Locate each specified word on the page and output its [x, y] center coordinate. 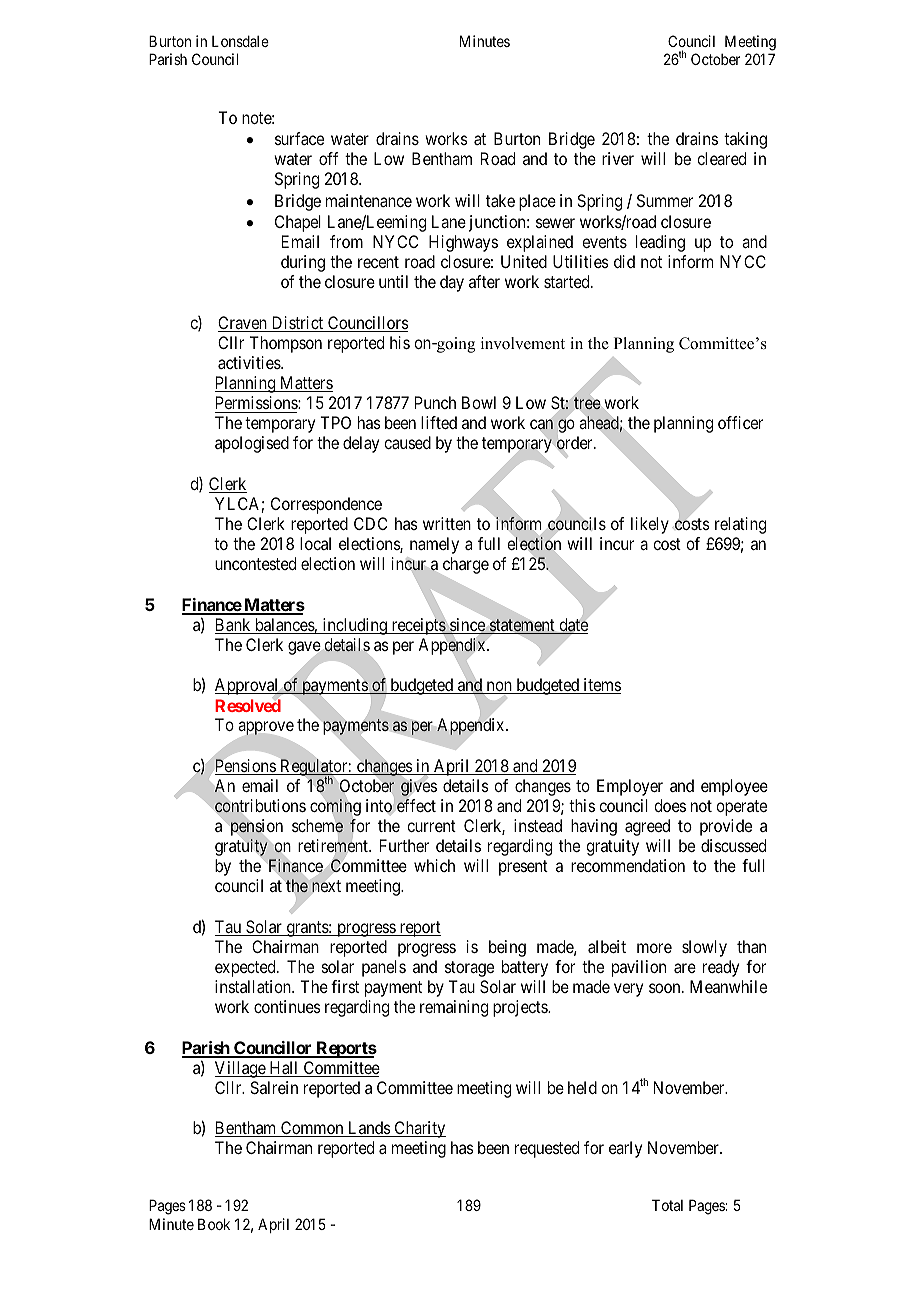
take [500, 200]
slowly [704, 948]
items [601, 686]
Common [312, 1129]
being [507, 948]
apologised [252, 444]
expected [246, 968]
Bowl [479, 402]
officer [740, 422]
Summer [665, 200]
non [499, 687]
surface [299, 138]
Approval [248, 686]
